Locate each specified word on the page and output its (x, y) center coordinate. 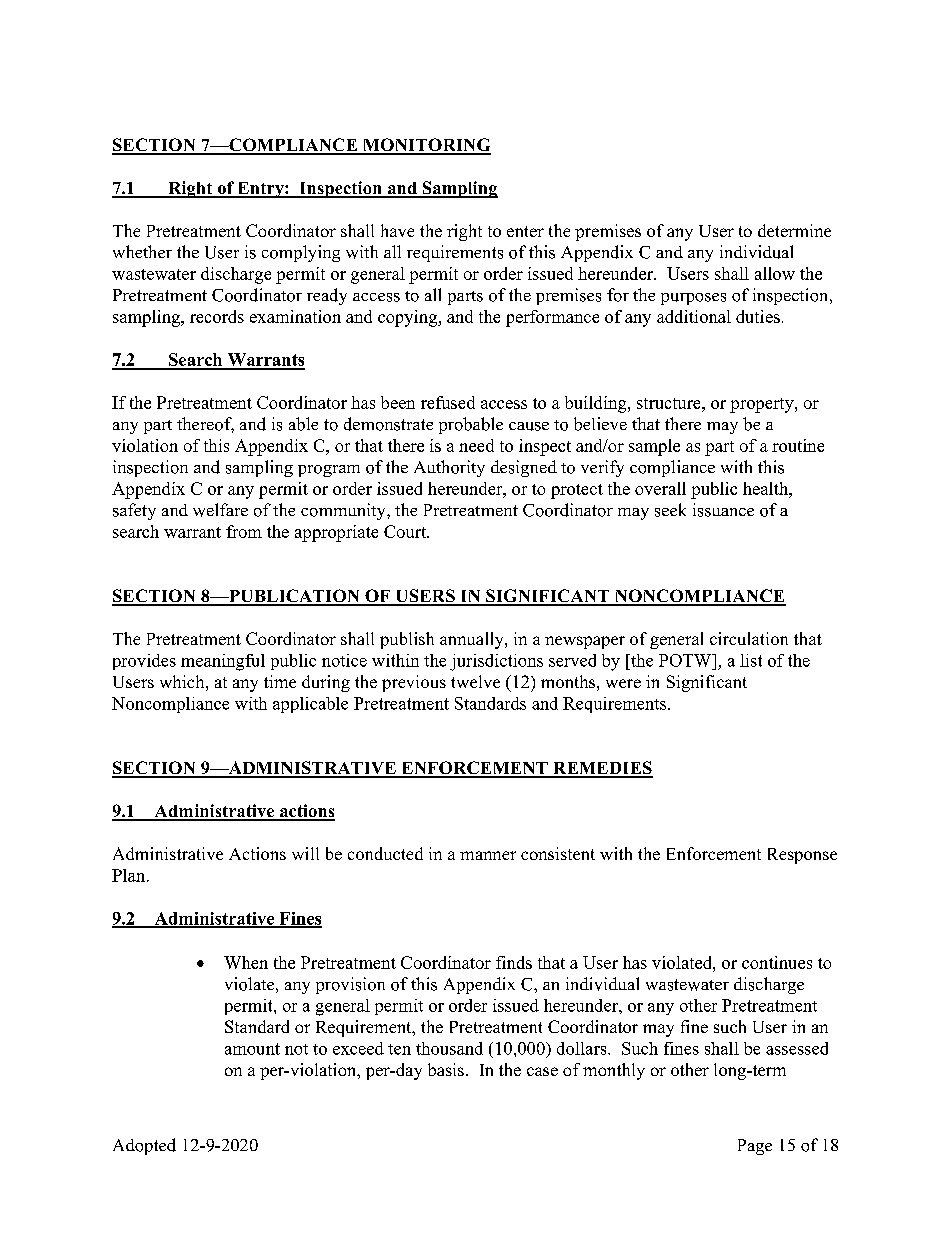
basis (446, 1069)
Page (755, 1147)
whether (142, 251)
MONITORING (425, 146)
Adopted (144, 1146)
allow (775, 273)
